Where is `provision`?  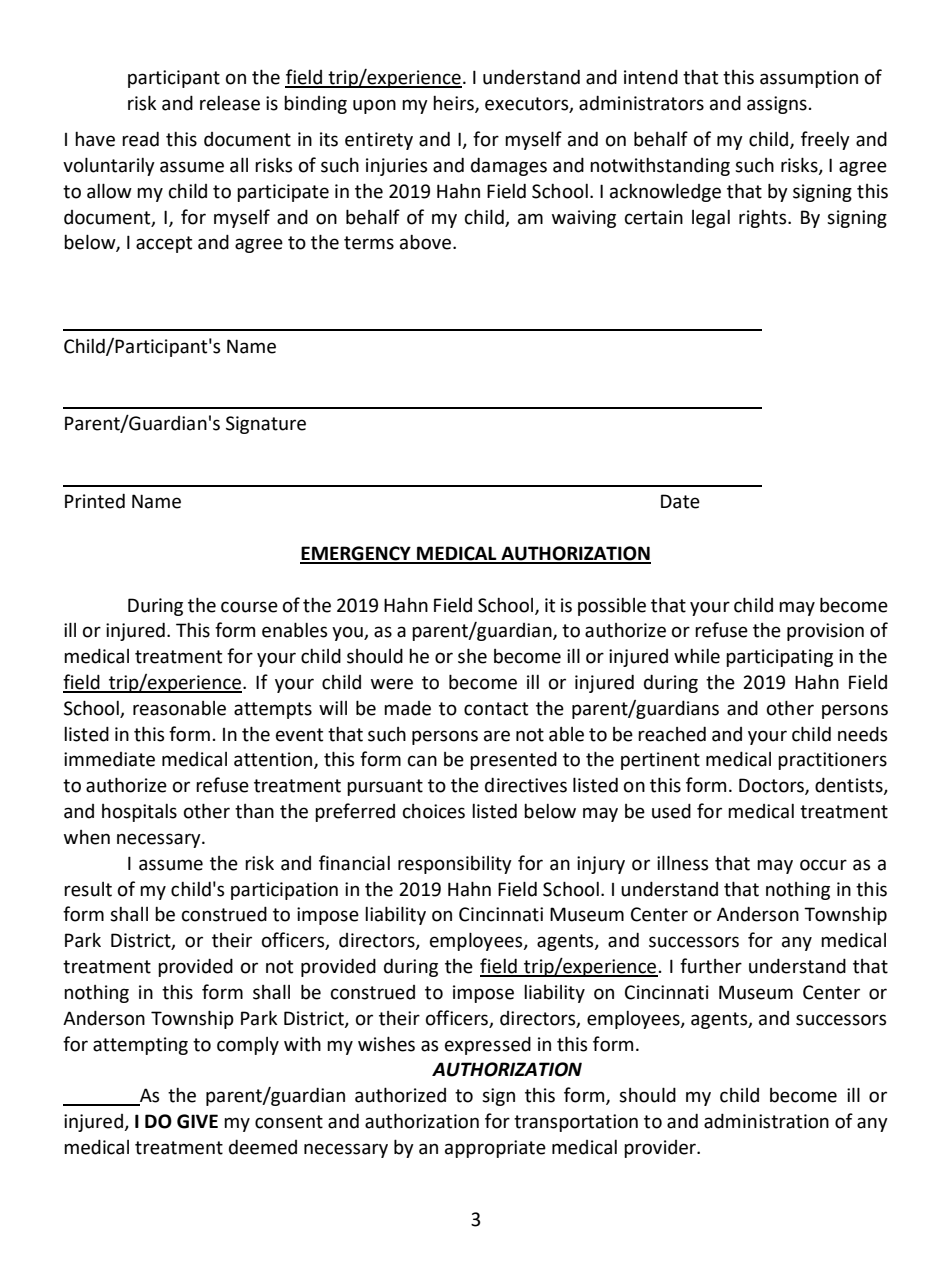
provision is located at coordinates (825, 632).
